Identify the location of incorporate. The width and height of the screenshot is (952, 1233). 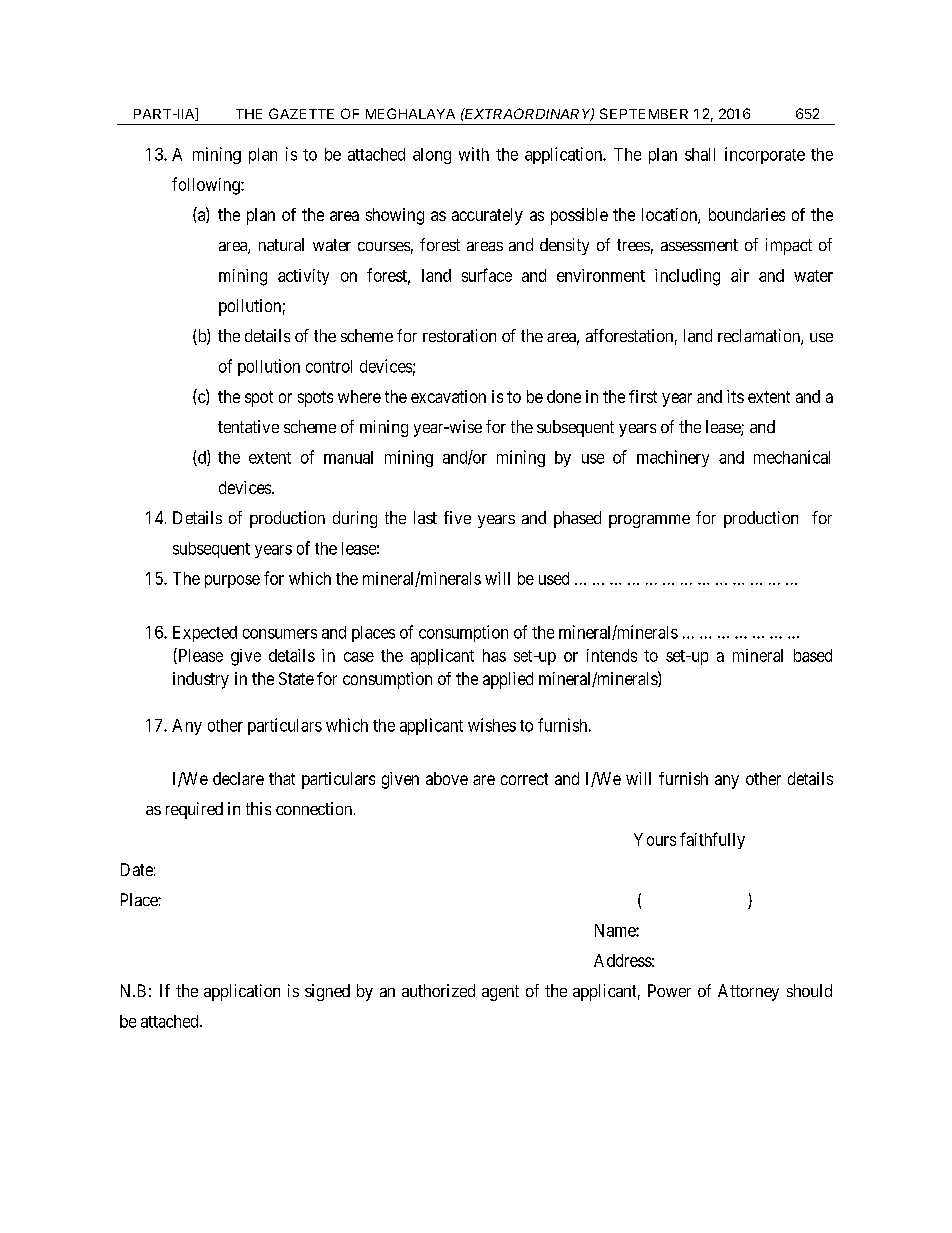
(765, 155).
